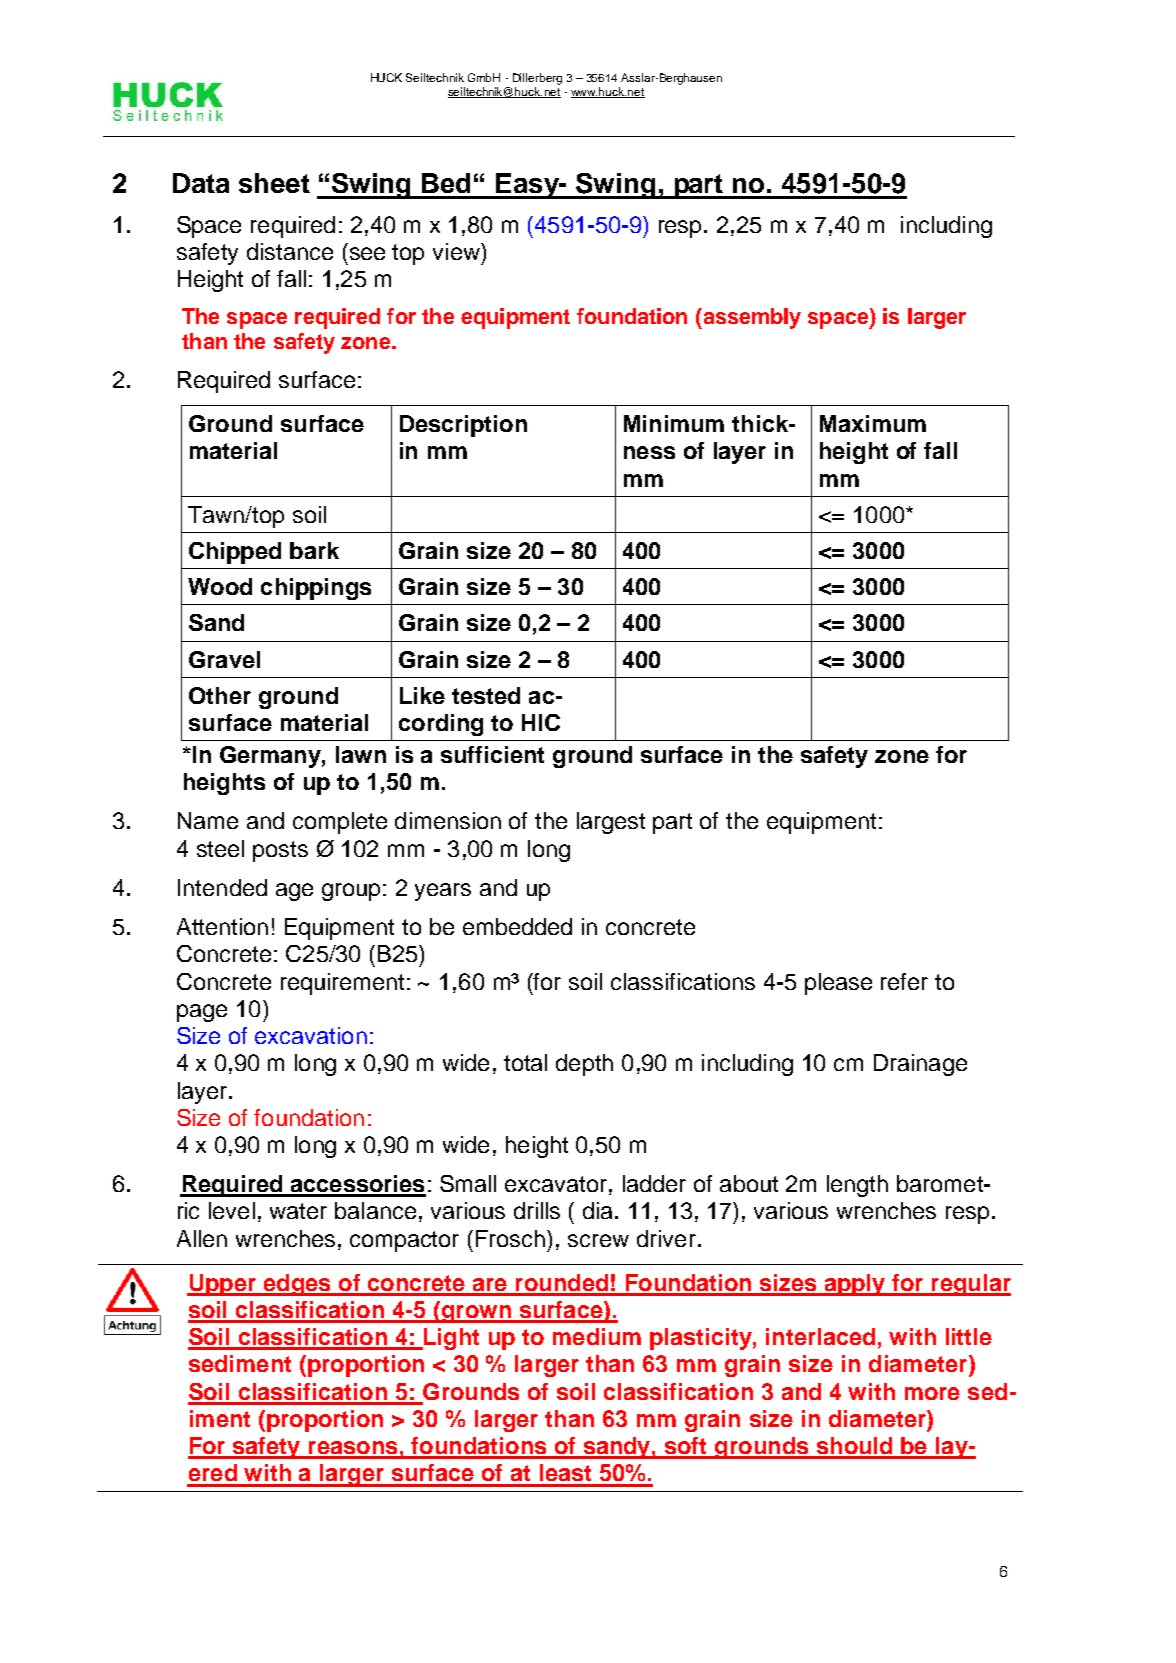  Describe the element at coordinates (311, 1035) in the screenshot. I see `excavation` at that location.
